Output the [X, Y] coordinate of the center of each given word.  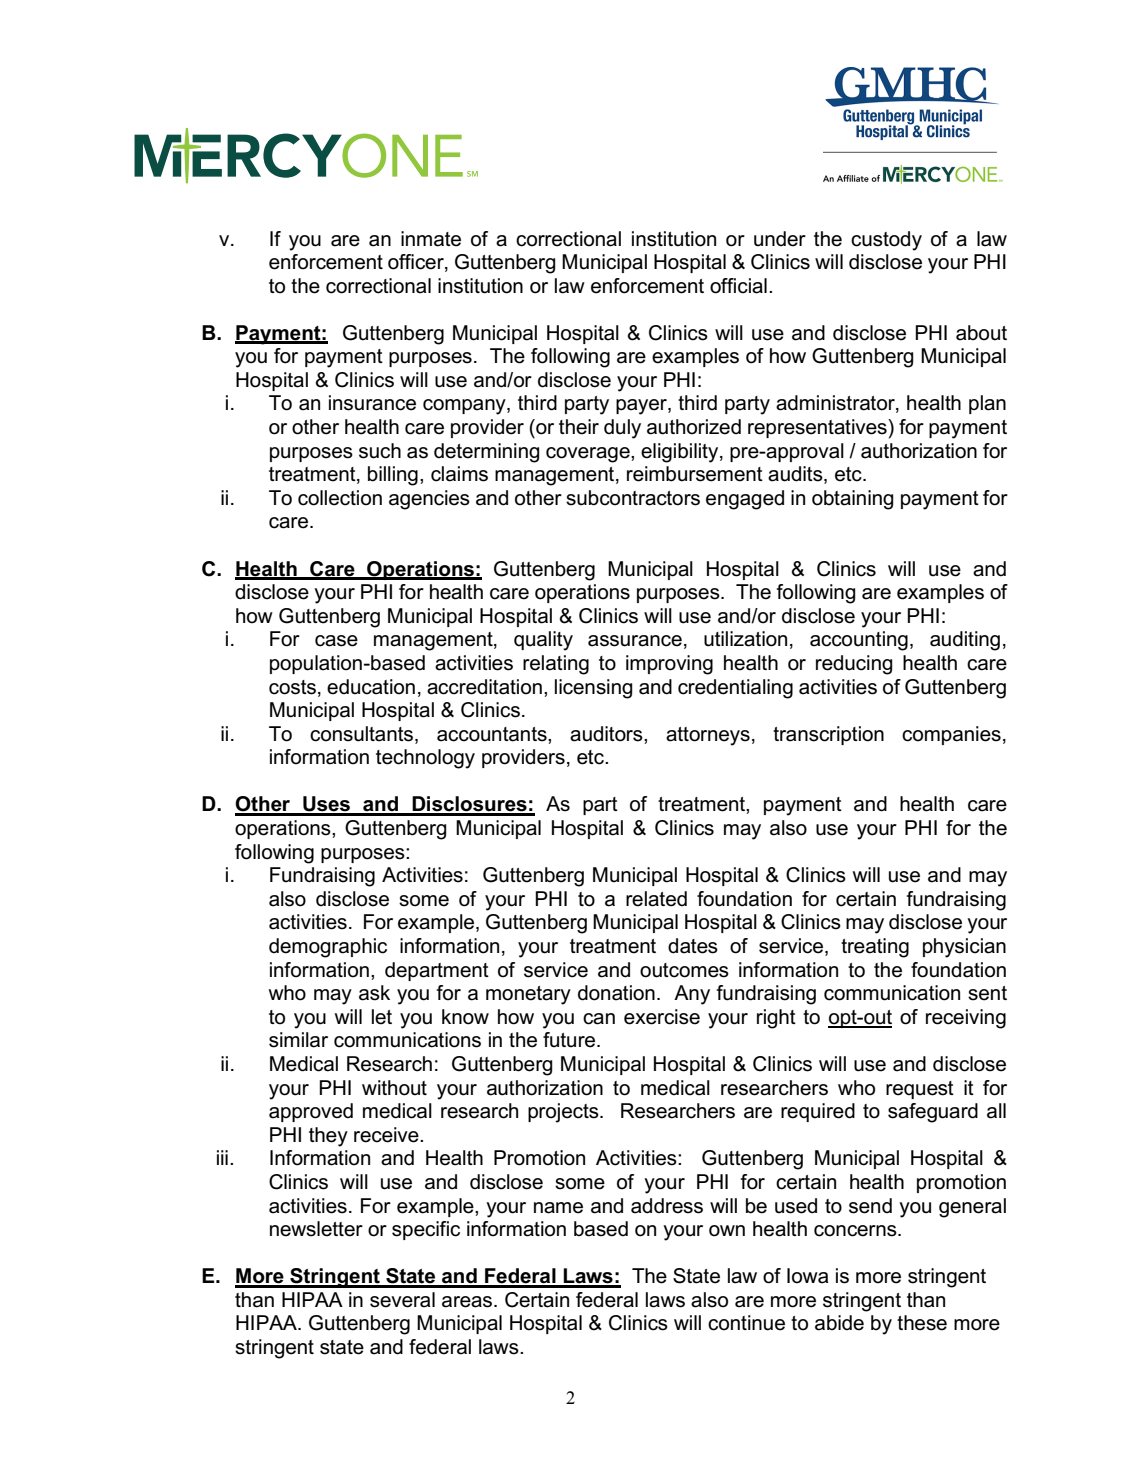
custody [886, 241]
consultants [363, 734]
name [558, 1208]
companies [951, 735]
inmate [431, 239]
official [738, 286]
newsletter [316, 1229]
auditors [607, 734]
